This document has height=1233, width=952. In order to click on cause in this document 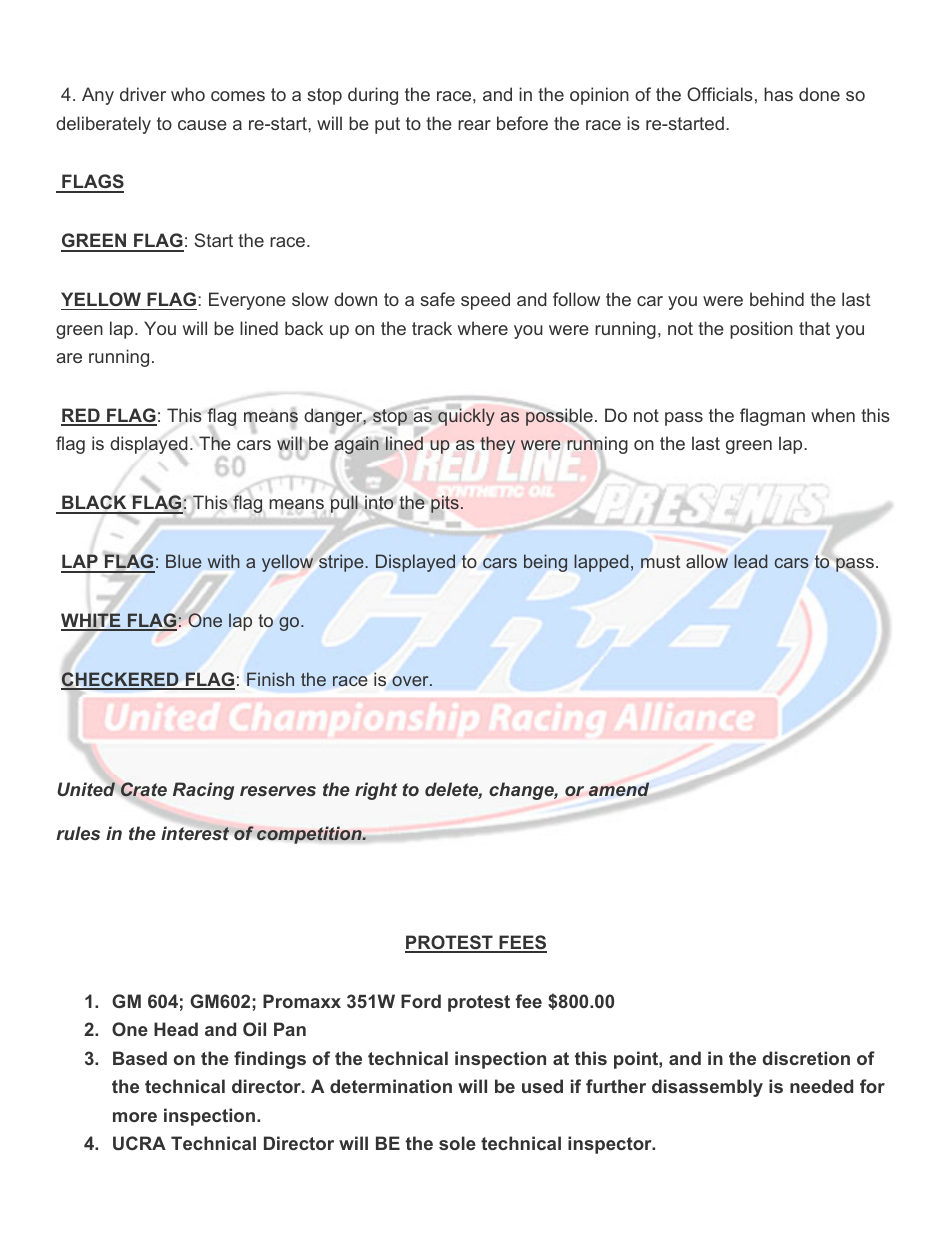, I will do `click(202, 125)`.
